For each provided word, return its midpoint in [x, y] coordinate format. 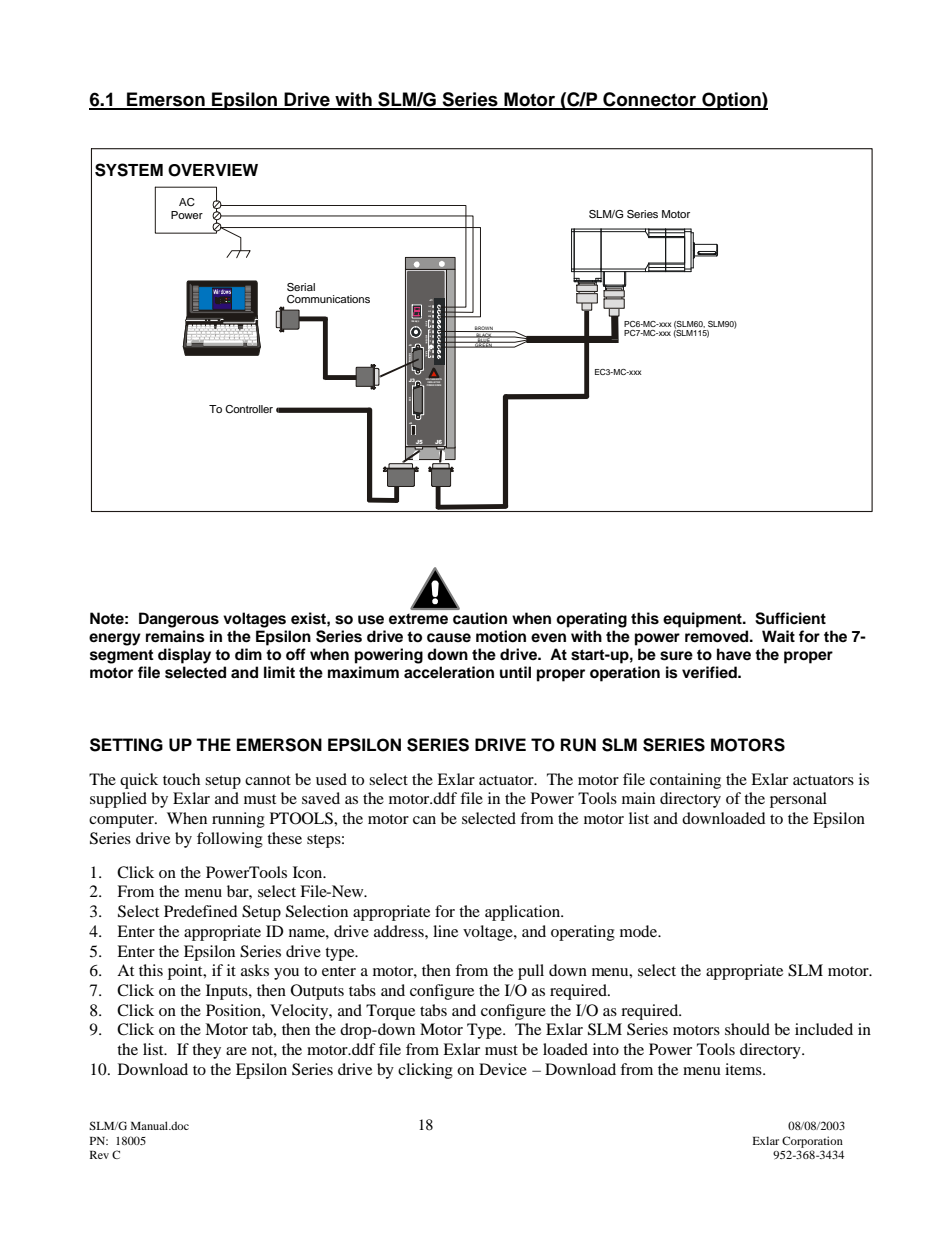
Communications [328, 299]
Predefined [201, 911]
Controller [249, 409]
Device [503, 1069]
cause [449, 638]
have [734, 654]
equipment [703, 620]
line [445, 931]
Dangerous [179, 620]
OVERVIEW [213, 170]
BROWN [484, 329]
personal [798, 800]
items [744, 1069]
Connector [649, 100]
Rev [99, 1155]
